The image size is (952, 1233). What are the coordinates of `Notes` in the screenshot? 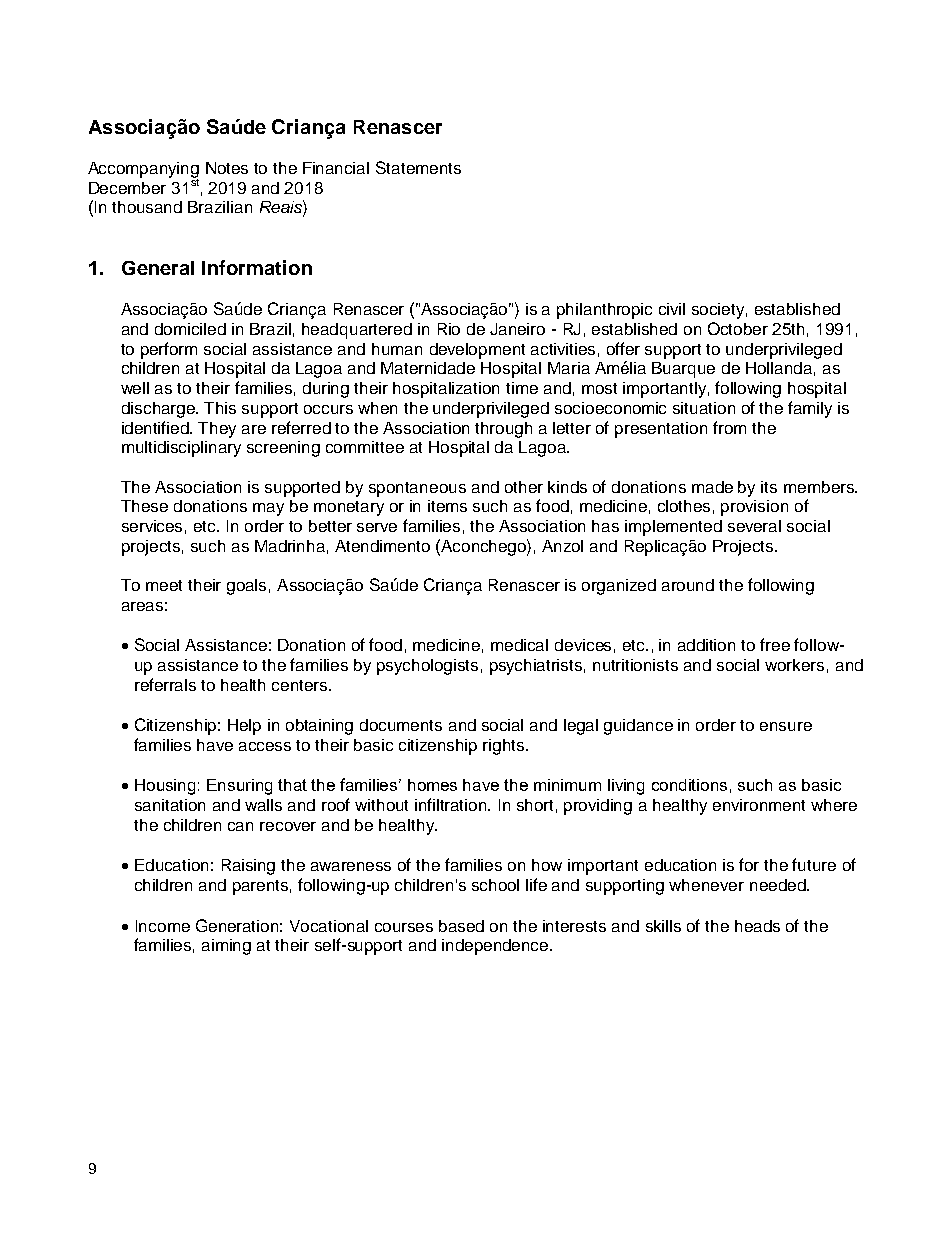 It's located at (227, 168).
